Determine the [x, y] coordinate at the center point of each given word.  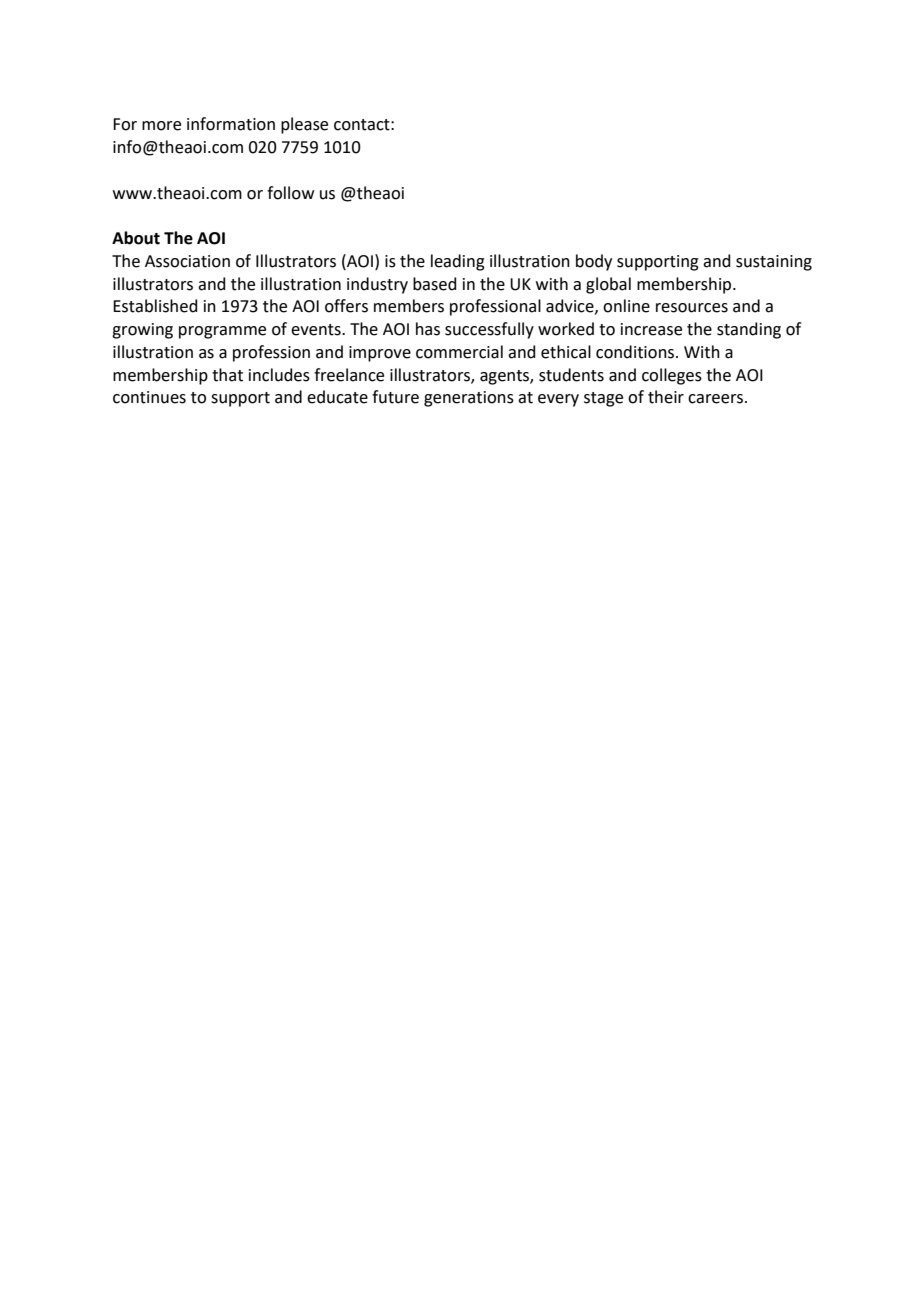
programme [222, 332]
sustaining [774, 263]
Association [187, 261]
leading [458, 262]
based [435, 284]
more [161, 126]
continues [149, 397]
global [608, 285]
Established [155, 306]
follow [290, 193]
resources [692, 308]
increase [651, 329]
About [136, 238]
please [304, 125]
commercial [459, 352]
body [594, 262]
